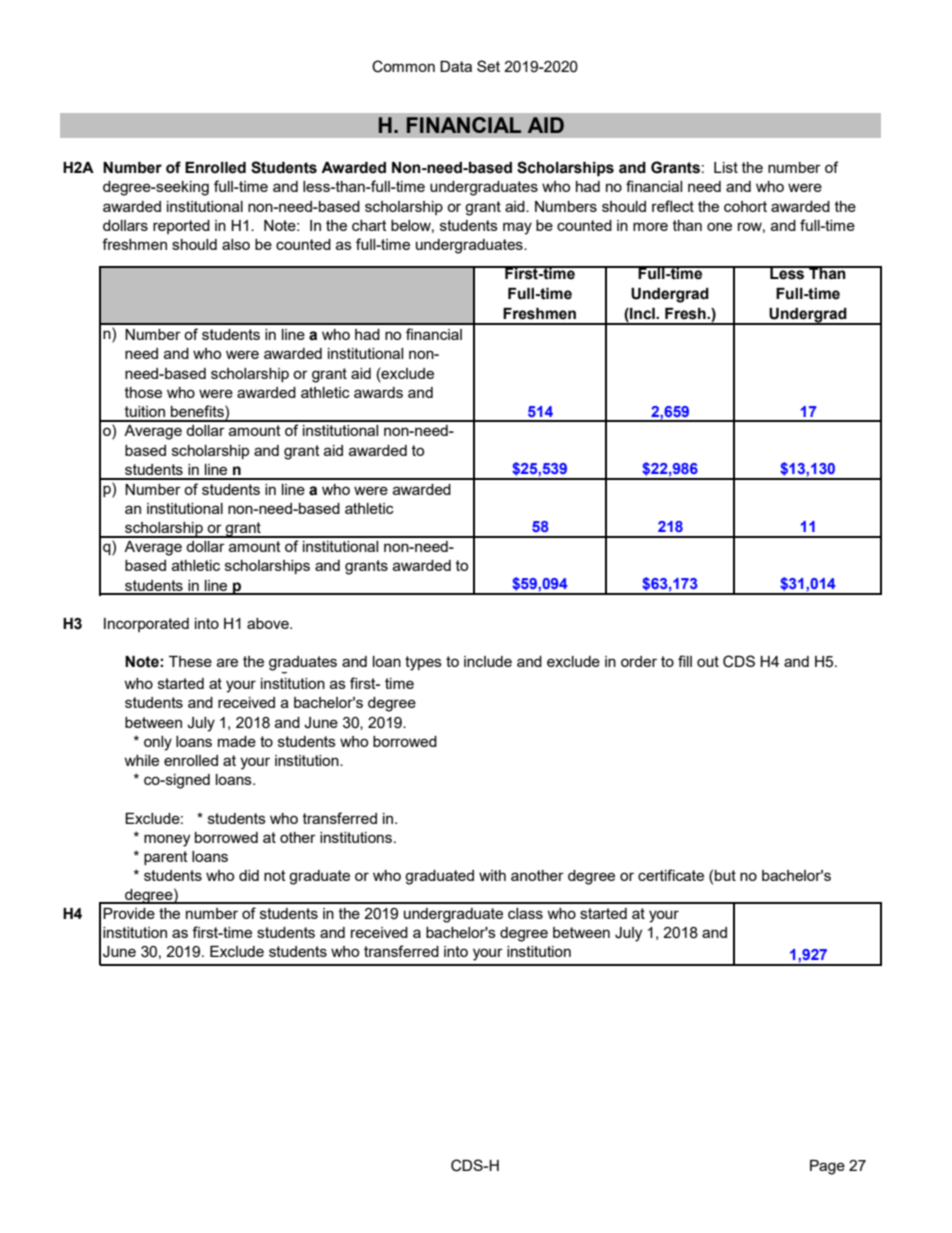 This screenshot has width=952, height=1233. I want to click on those, so click(143, 392).
